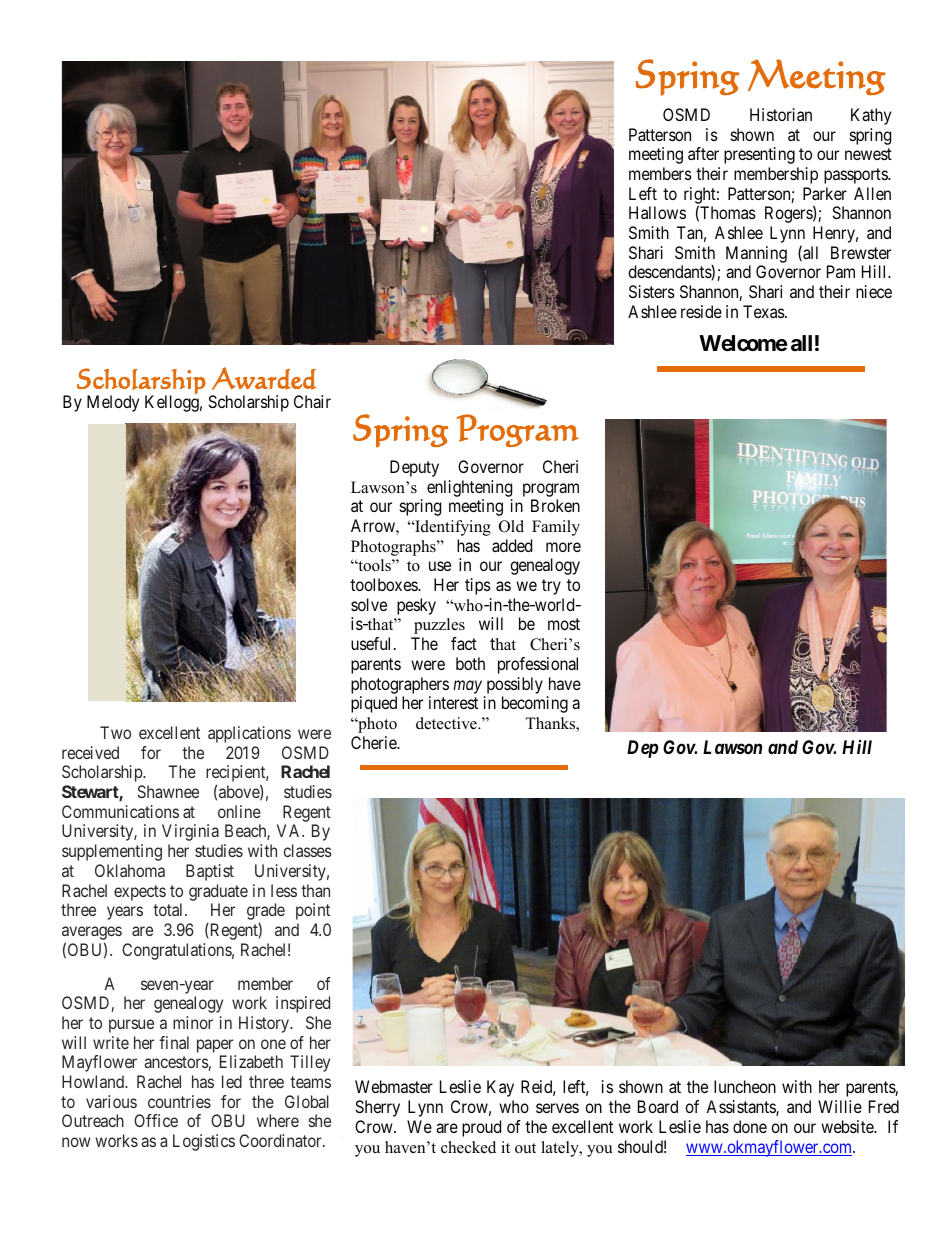 The height and width of the image is (1233, 952). I want to click on fact, so click(464, 643).
